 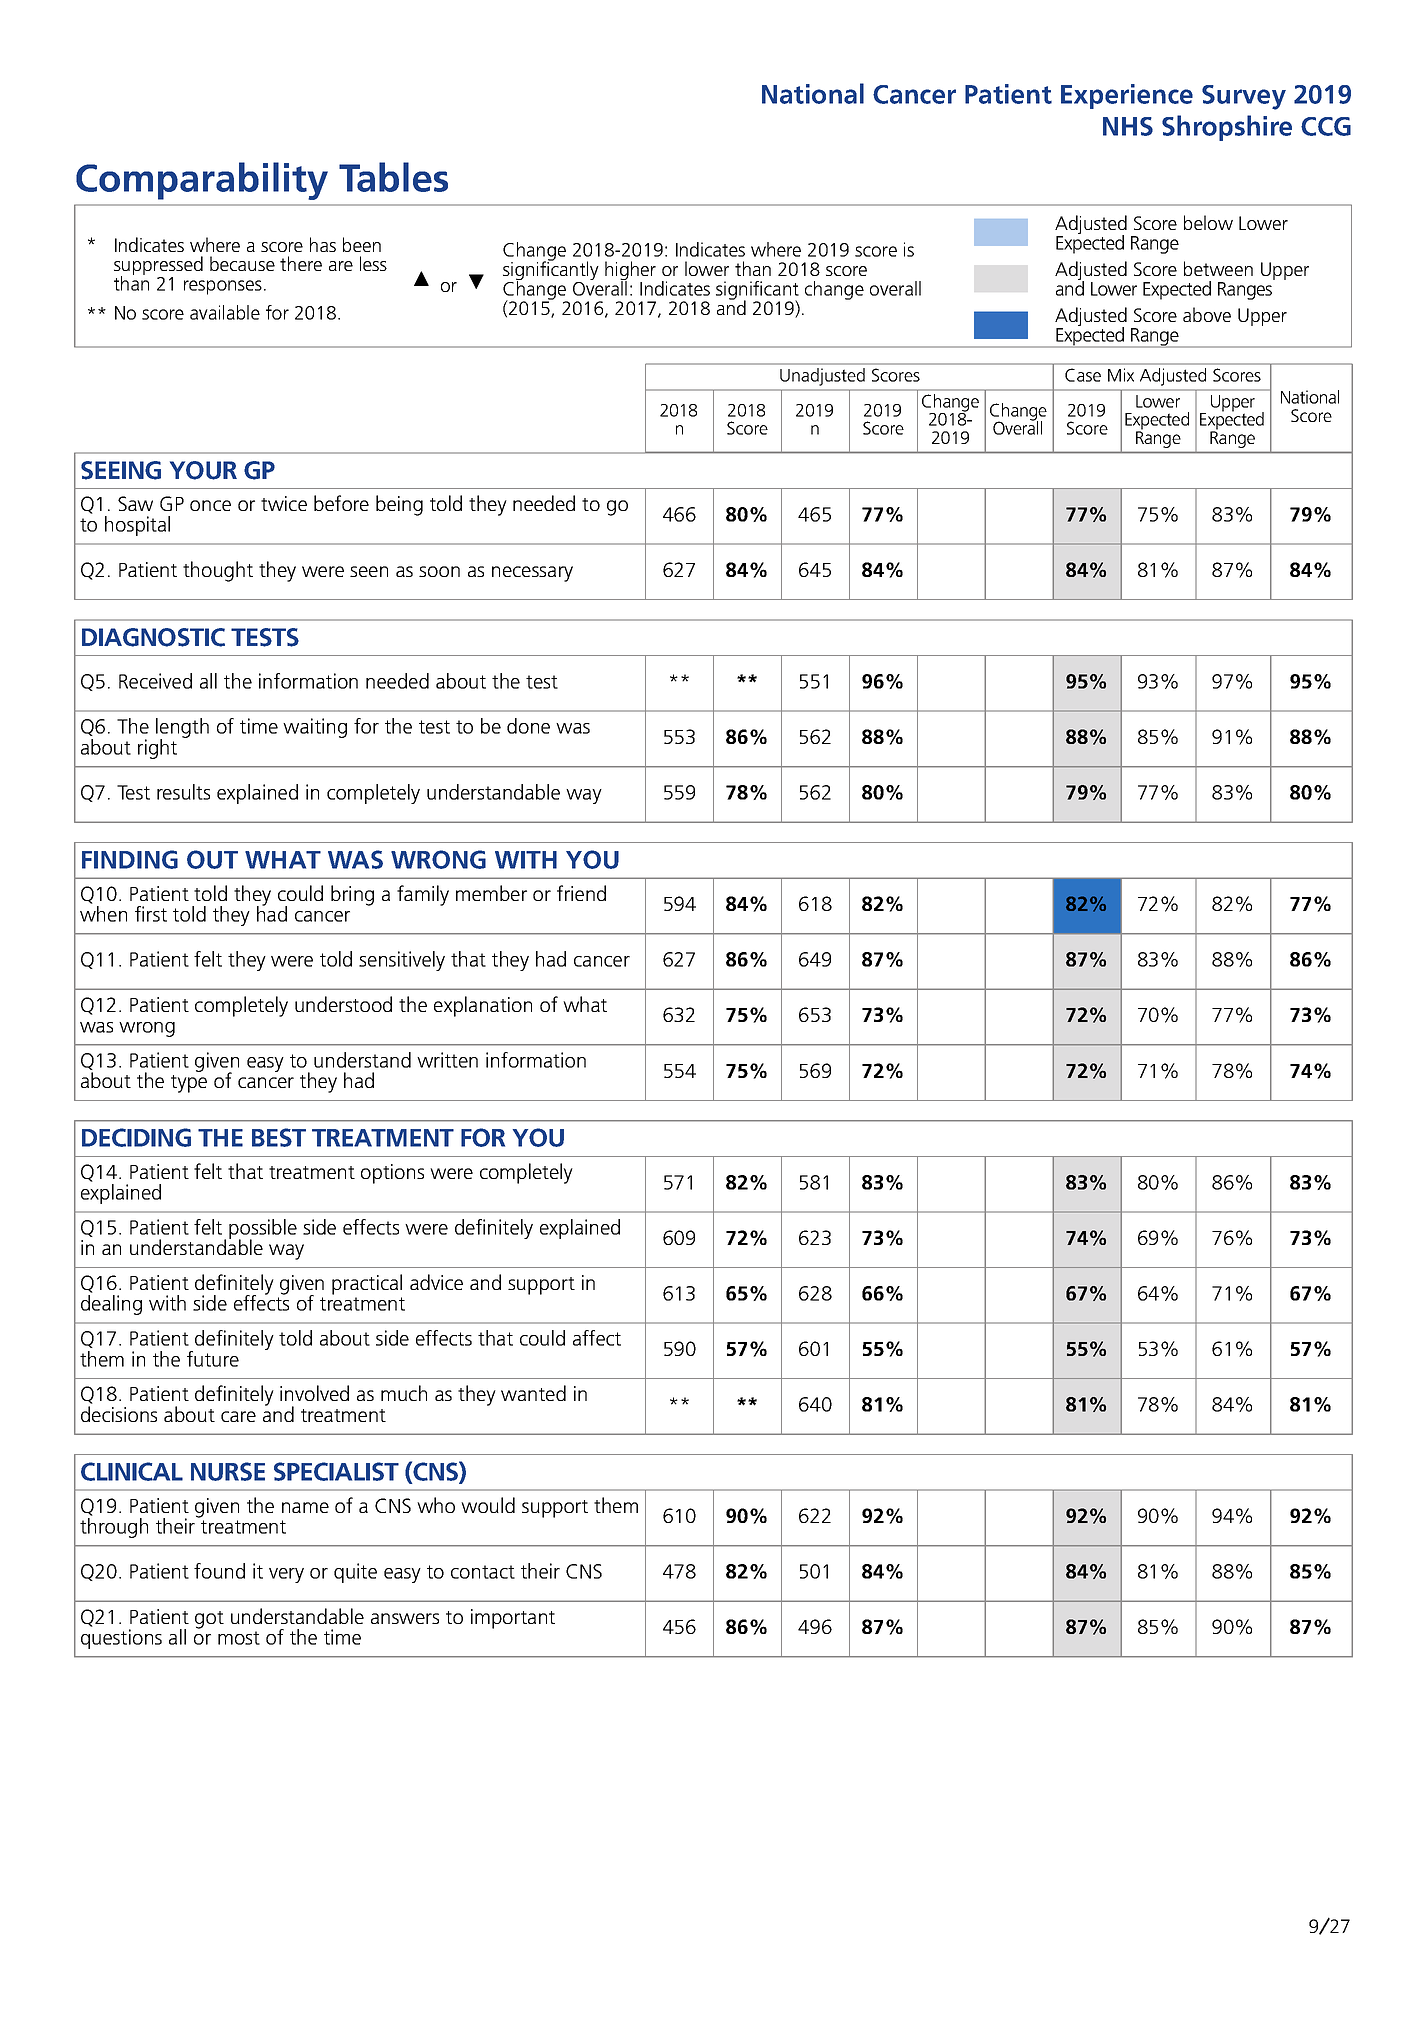 What do you see at coordinates (532, 574) in the screenshot?
I see `necessary` at bounding box center [532, 574].
